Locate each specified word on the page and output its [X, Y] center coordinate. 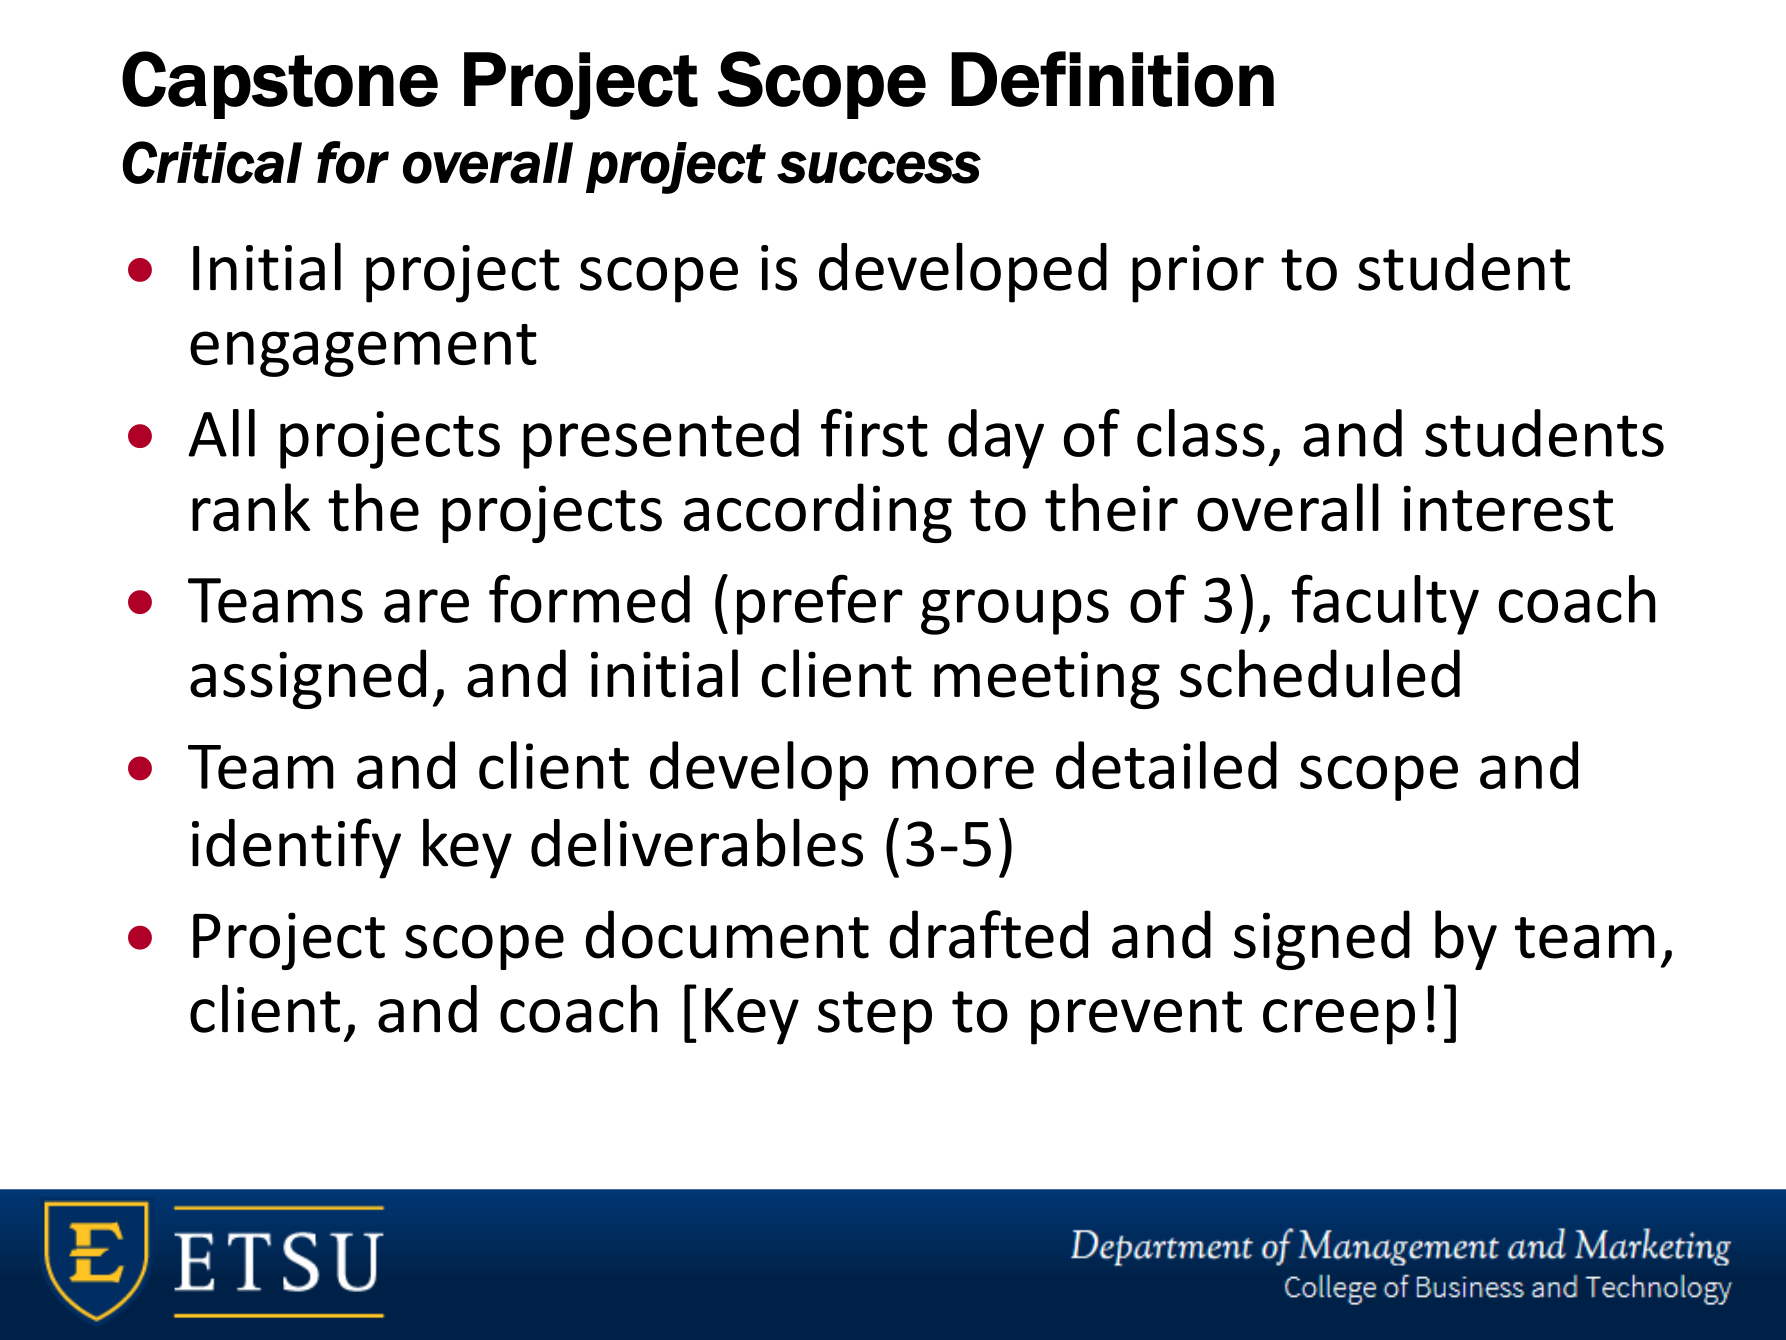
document [727, 934]
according [818, 513]
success [879, 167]
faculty [1385, 604]
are [426, 606]
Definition [1112, 79]
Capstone [280, 85]
